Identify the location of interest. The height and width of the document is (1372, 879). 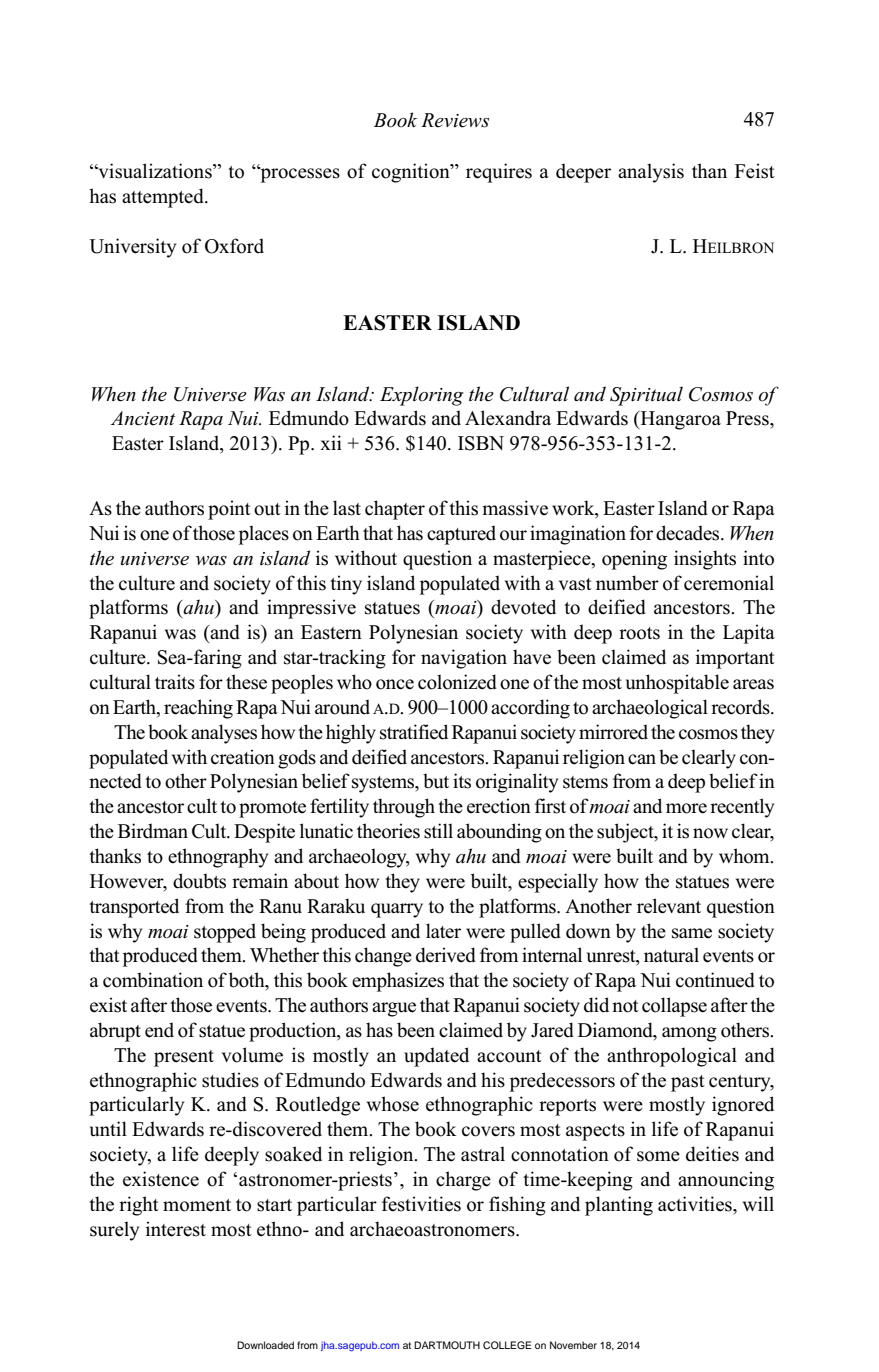
(176, 1229).
